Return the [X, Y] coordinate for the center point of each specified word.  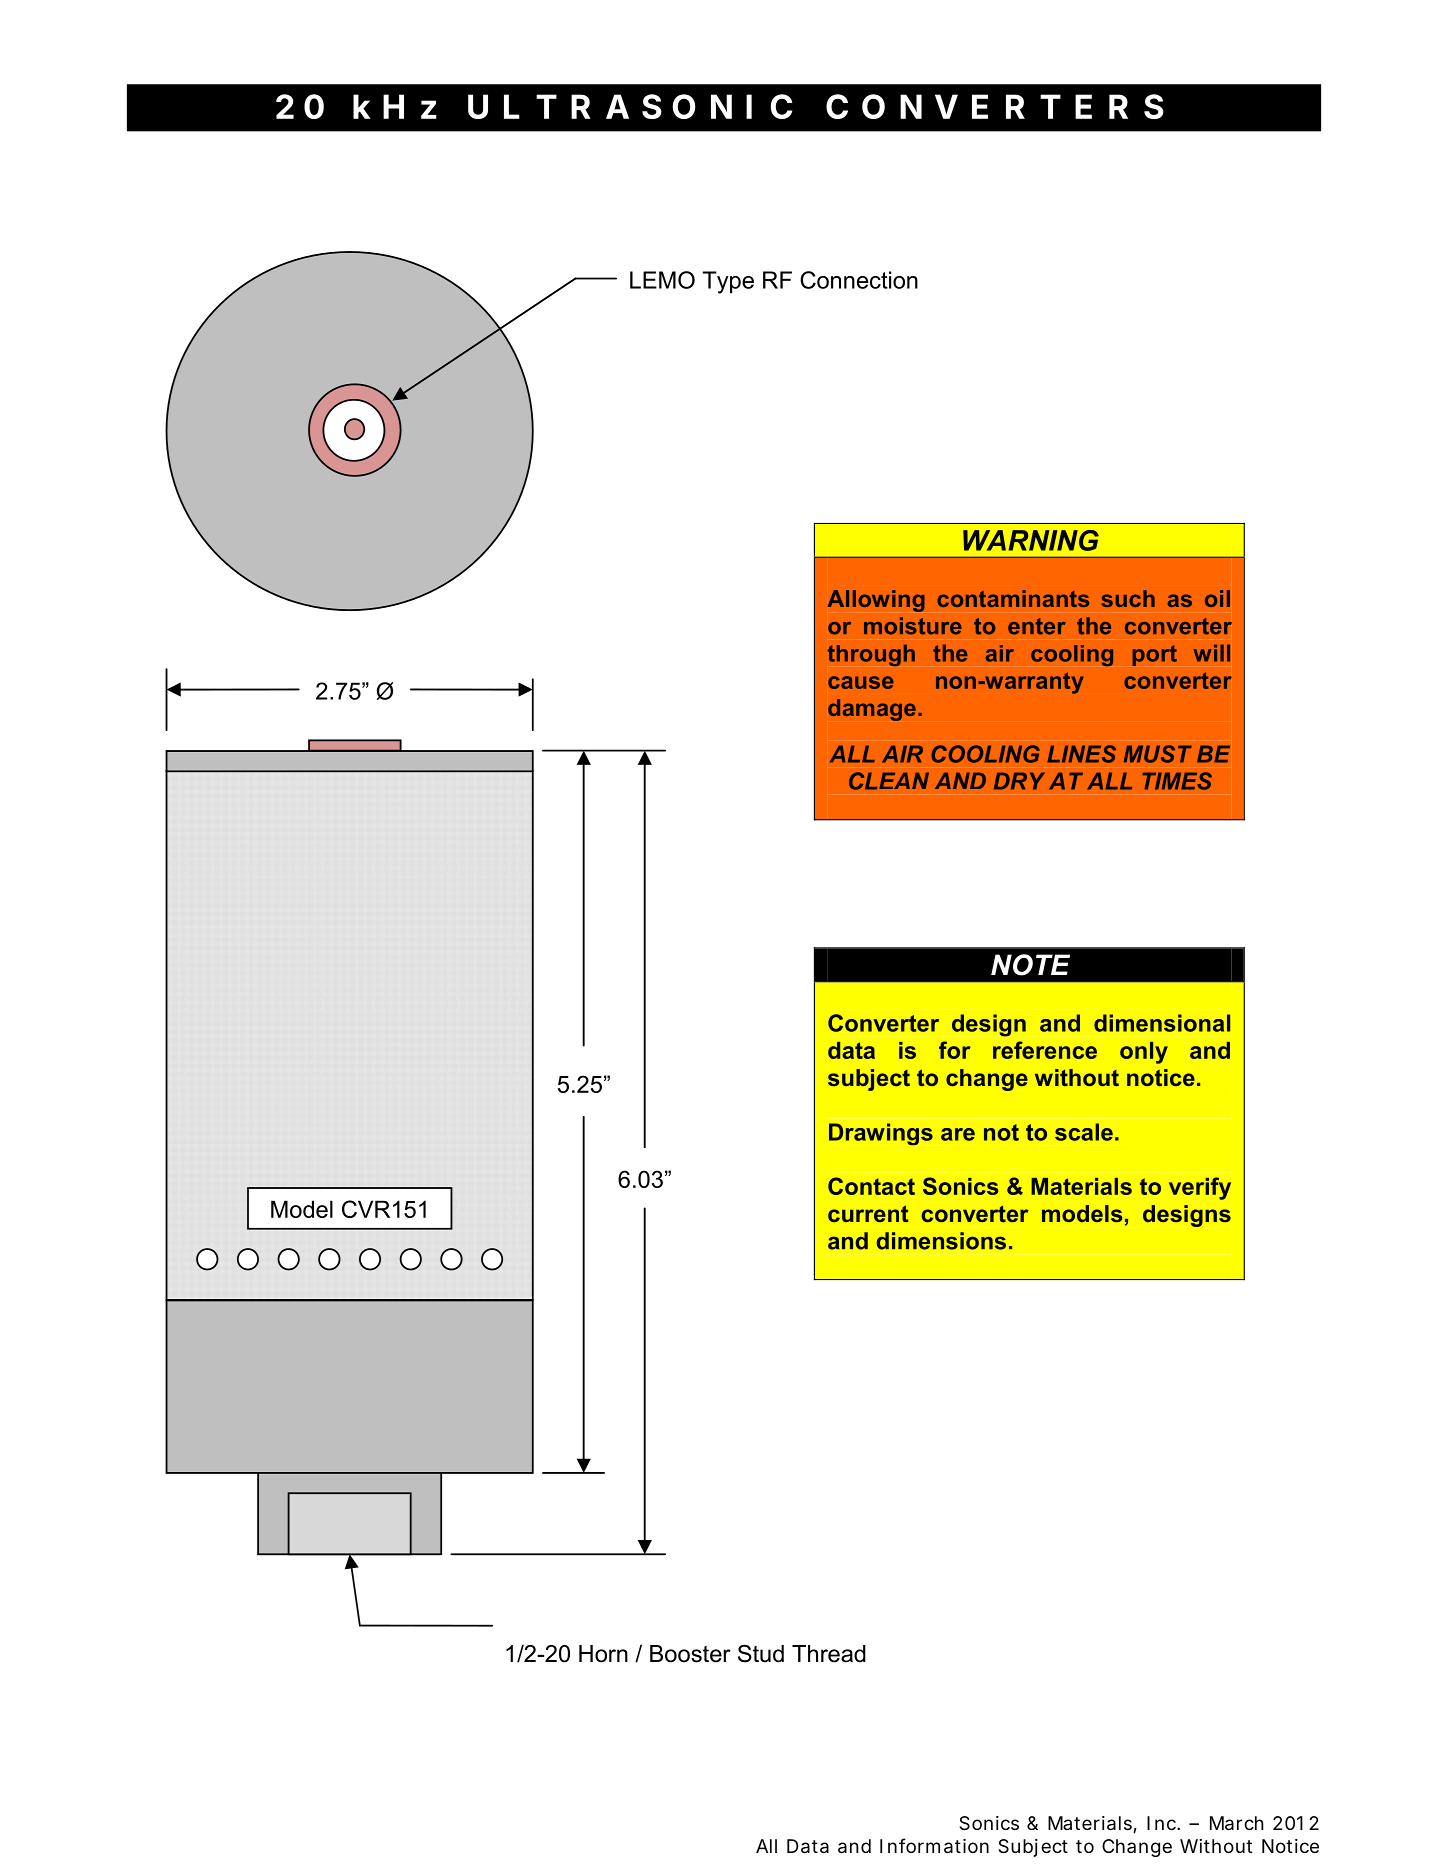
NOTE [1030, 965]
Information [934, 1846]
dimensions [941, 1241]
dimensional [1162, 1023]
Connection [859, 280]
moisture [913, 626]
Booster [690, 1654]
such [1128, 598]
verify [1200, 1188]
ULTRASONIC [630, 106]
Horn [603, 1654]
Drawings [881, 1134]
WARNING [1031, 540]
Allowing [876, 601]
